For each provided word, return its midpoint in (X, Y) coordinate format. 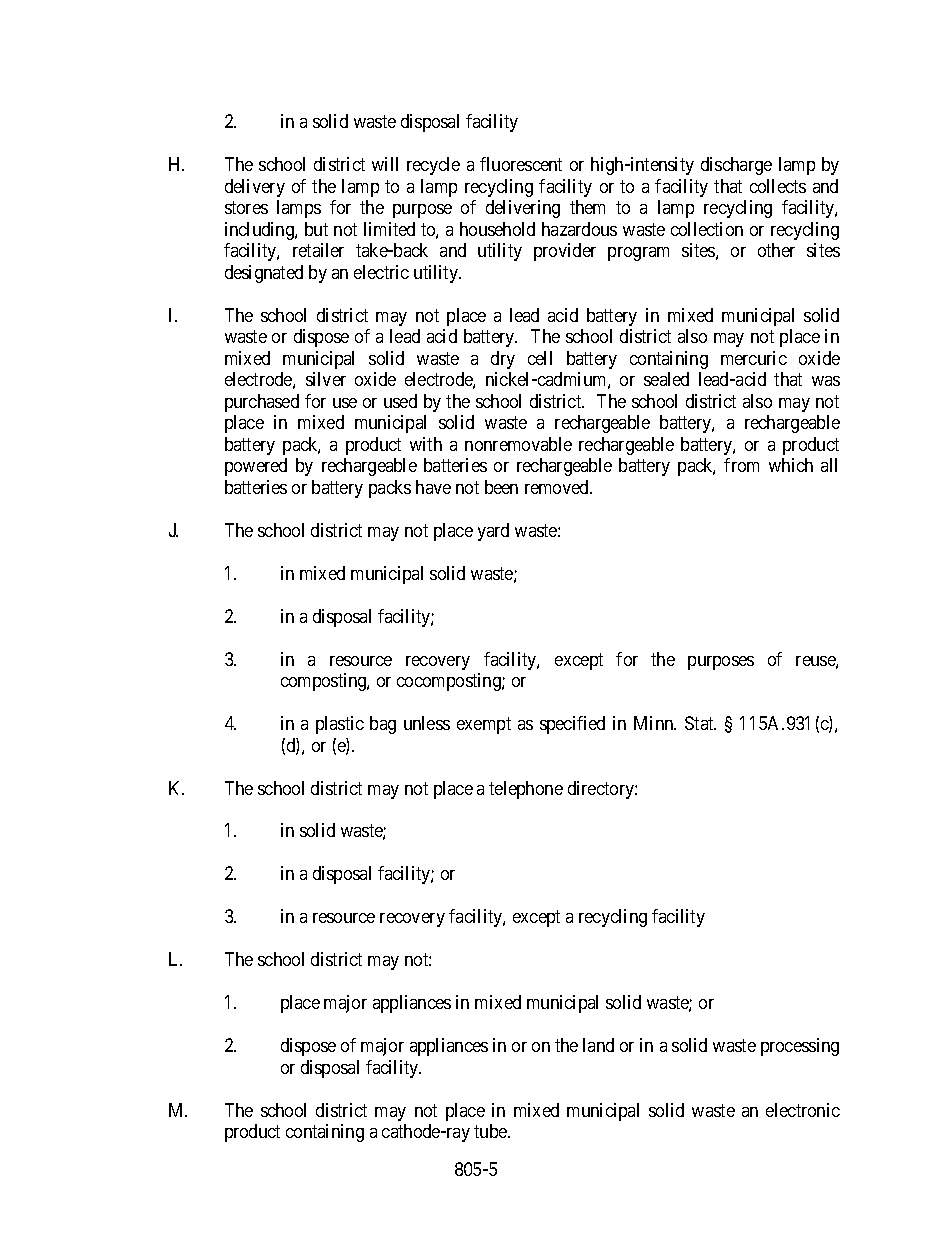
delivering (523, 209)
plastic (340, 725)
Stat (700, 723)
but (316, 229)
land (598, 1045)
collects (778, 186)
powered (256, 467)
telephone (526, 790)
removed (558, 487)
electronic (803, 1110)
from (741, 465)
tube (491, 1131)
